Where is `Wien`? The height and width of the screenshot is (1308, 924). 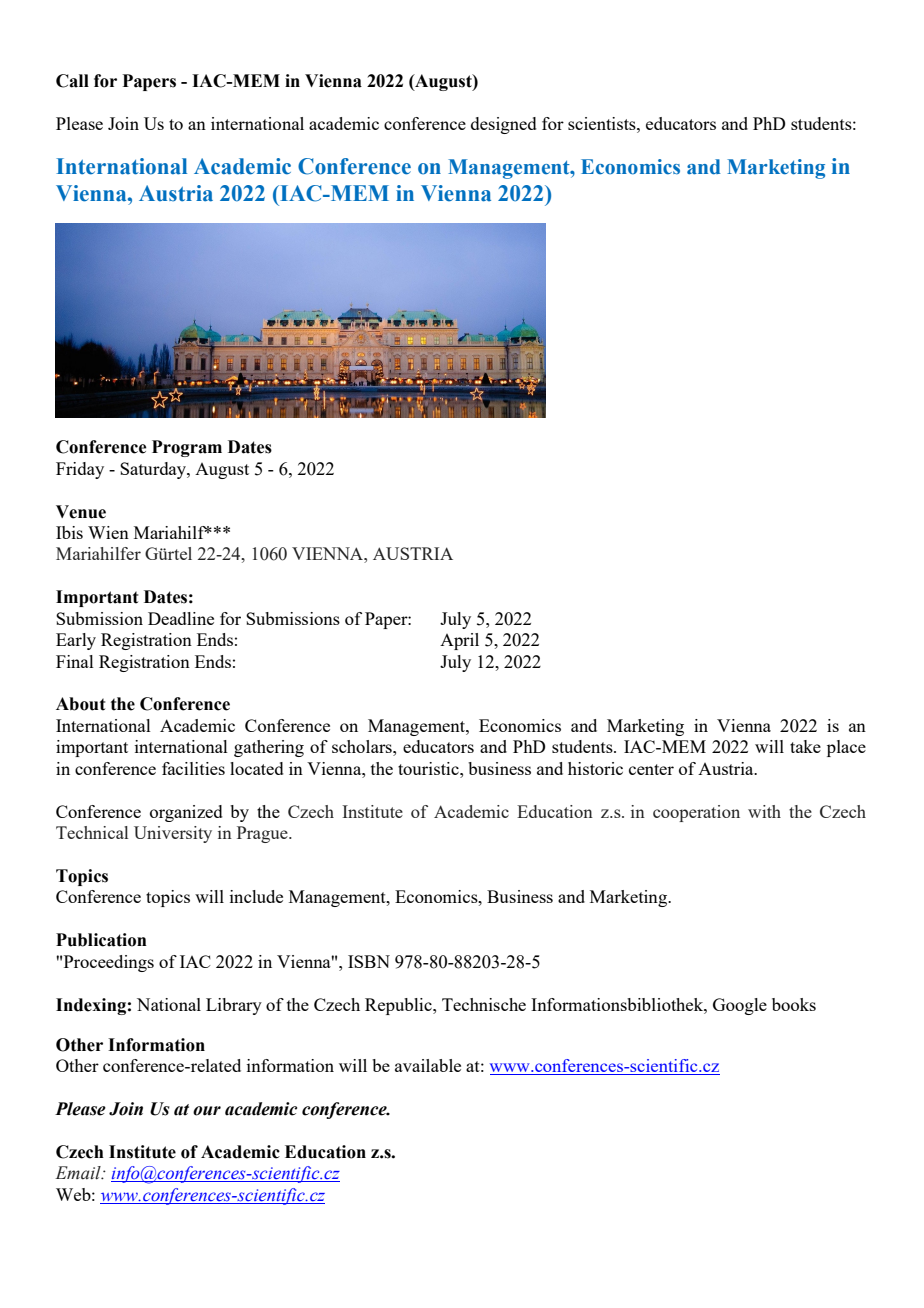 Wien is located at coordinates (108, 532).
